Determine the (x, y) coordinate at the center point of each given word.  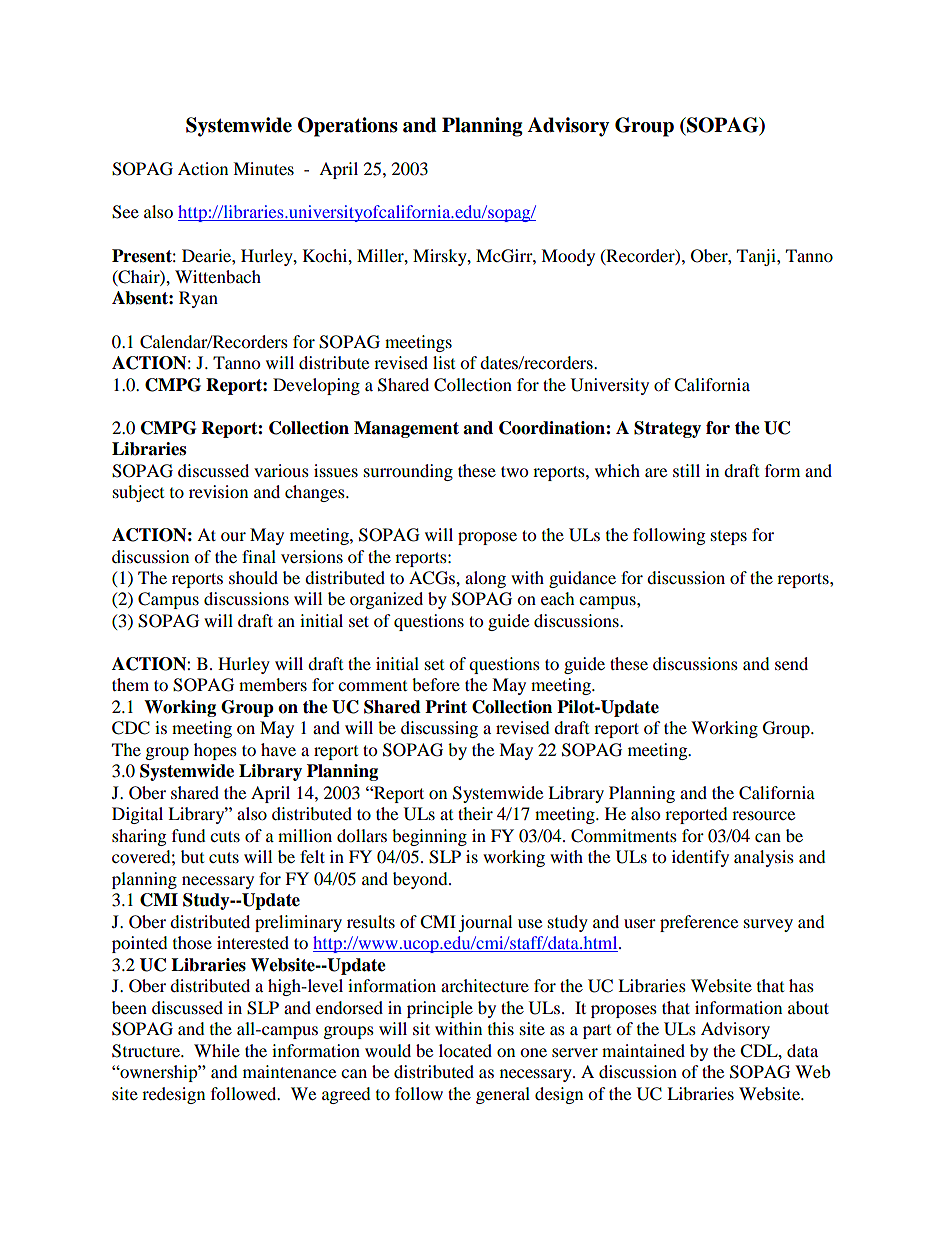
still (686, 470)
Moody (568, 257)
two (514, 471)
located (465, 1050)
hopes (215, 751)
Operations (348, 127)
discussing (439, 729)
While (217, 1050)
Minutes (263, 168)
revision (218, 491)
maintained (643, 1050)
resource (763, 815)
